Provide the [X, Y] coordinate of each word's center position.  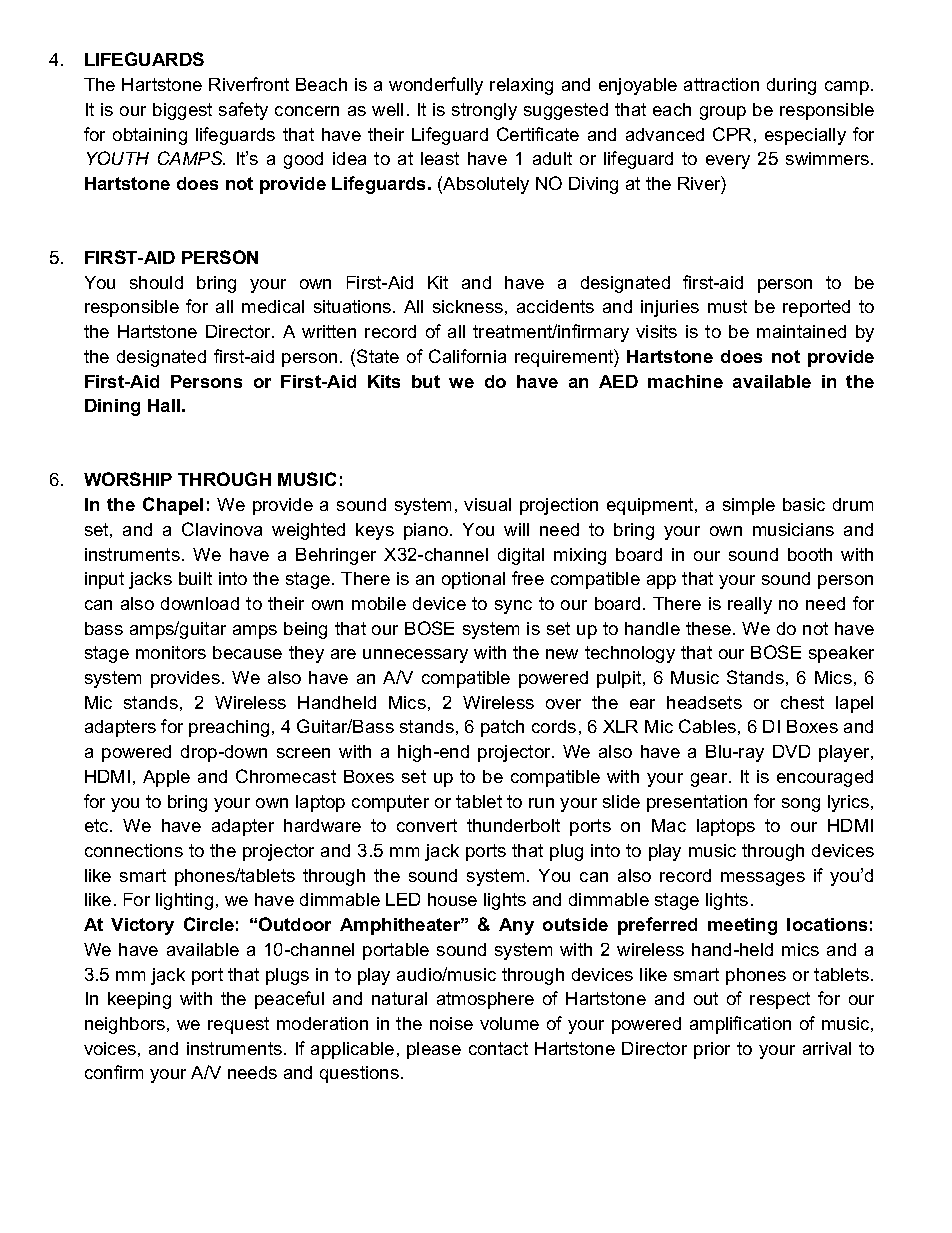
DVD [791, 751]
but [426, 381]
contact [498, 1048]
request [238, 1025]
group [723, 113]
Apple [166, 778]
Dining [112, 407]
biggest [182, 111]
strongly [484, 111]
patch [502, 728]
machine [685, 381]
